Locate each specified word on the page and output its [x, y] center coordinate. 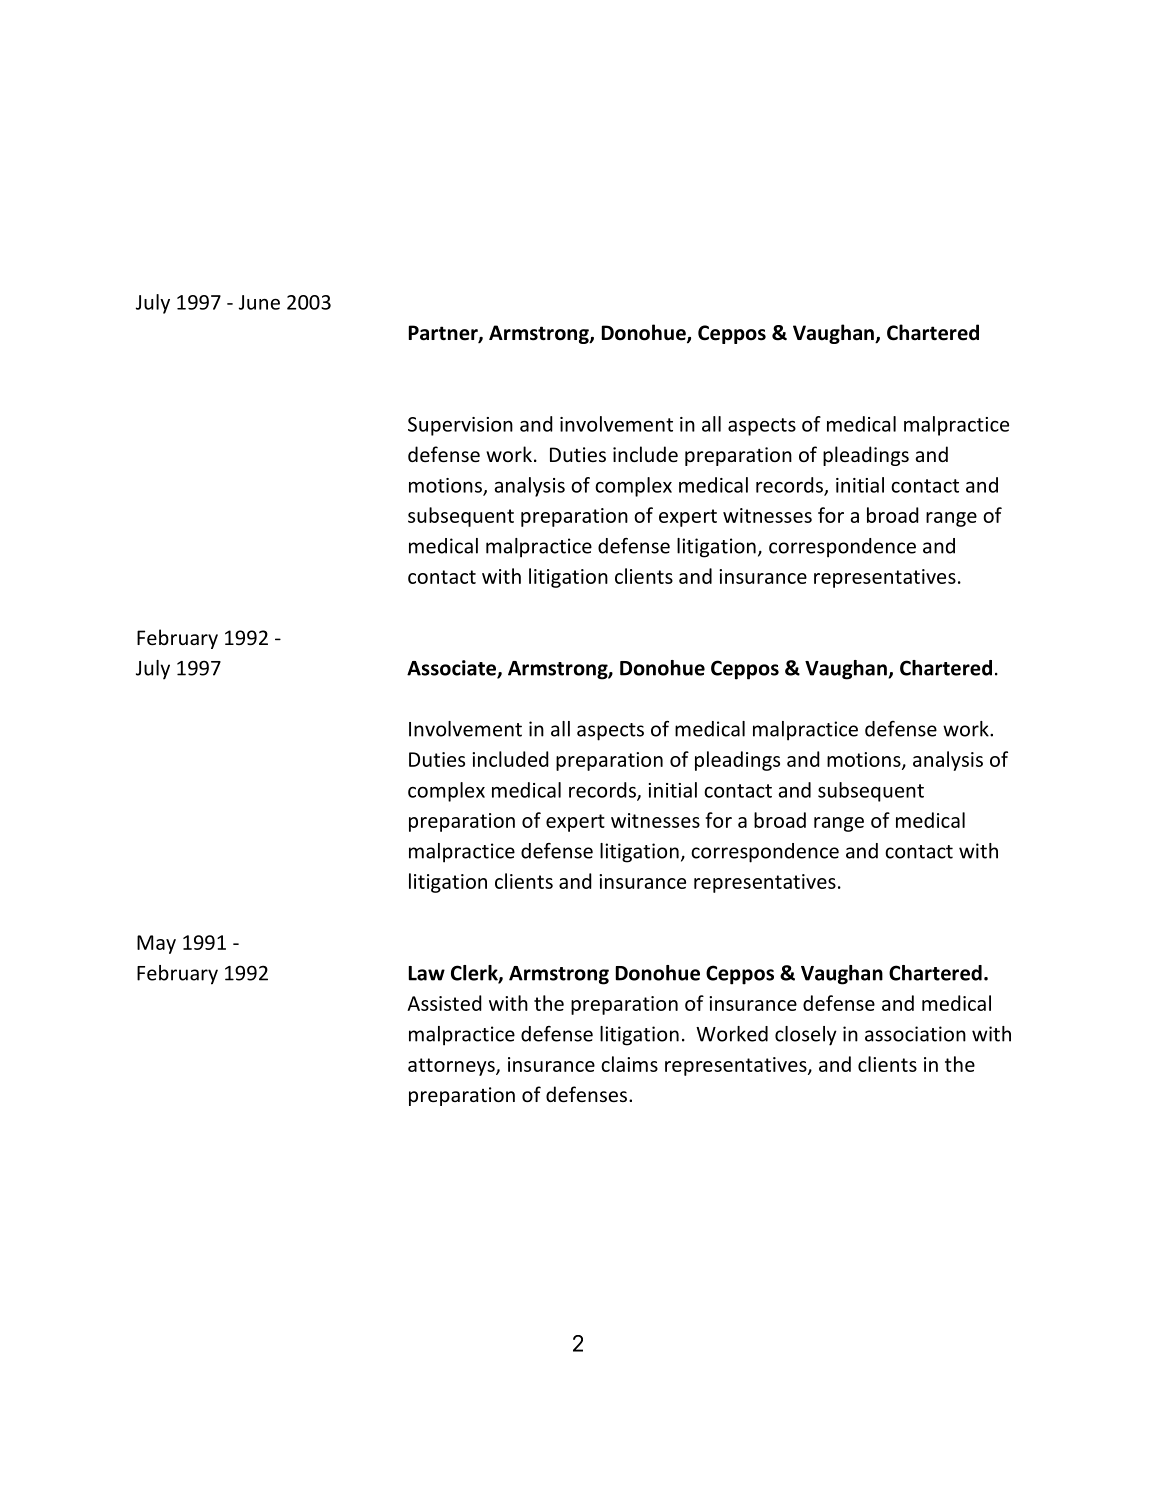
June [259, 302]
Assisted [444, 1003]
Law [427, 973]
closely [806, 1036]
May [156, 944]
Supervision [460, 426]
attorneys [452, 1067]
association [915, 1034]
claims [629, 1064]
